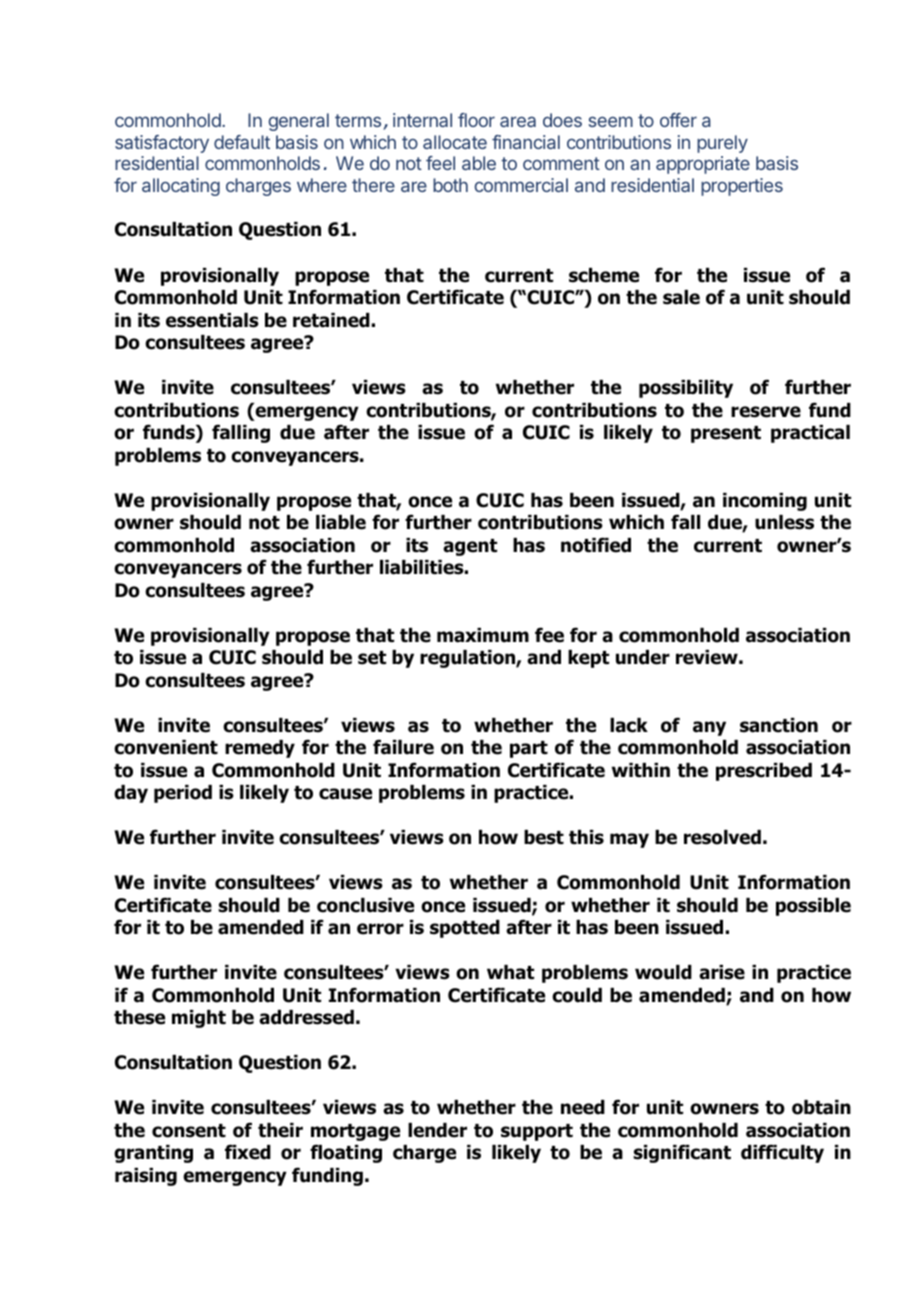  What do you see at coordinates (483, 635) in the image?
I see `maximum` at bounding box center [483, 635].
